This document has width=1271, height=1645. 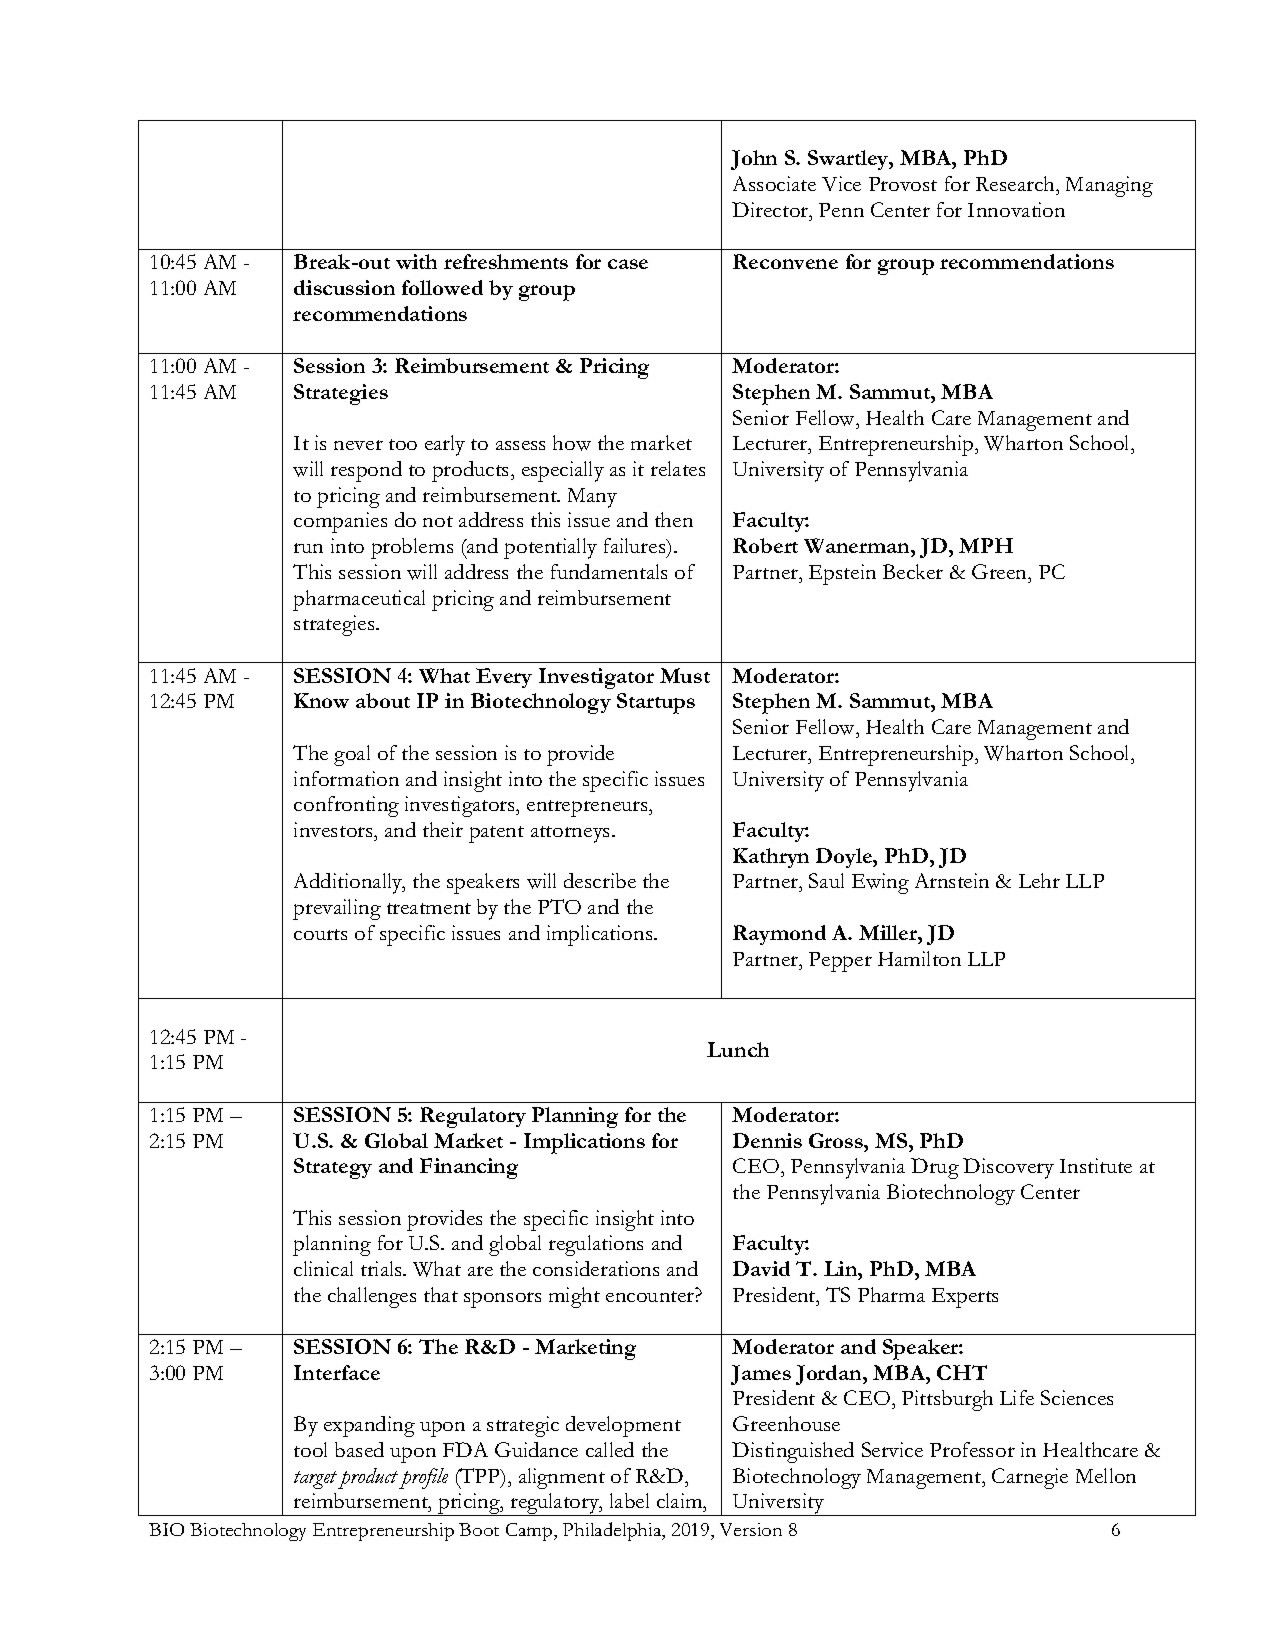 What do you see at coordinates (986, 545) in the document?
I see `MPH` at bounding box center [986, 545].
